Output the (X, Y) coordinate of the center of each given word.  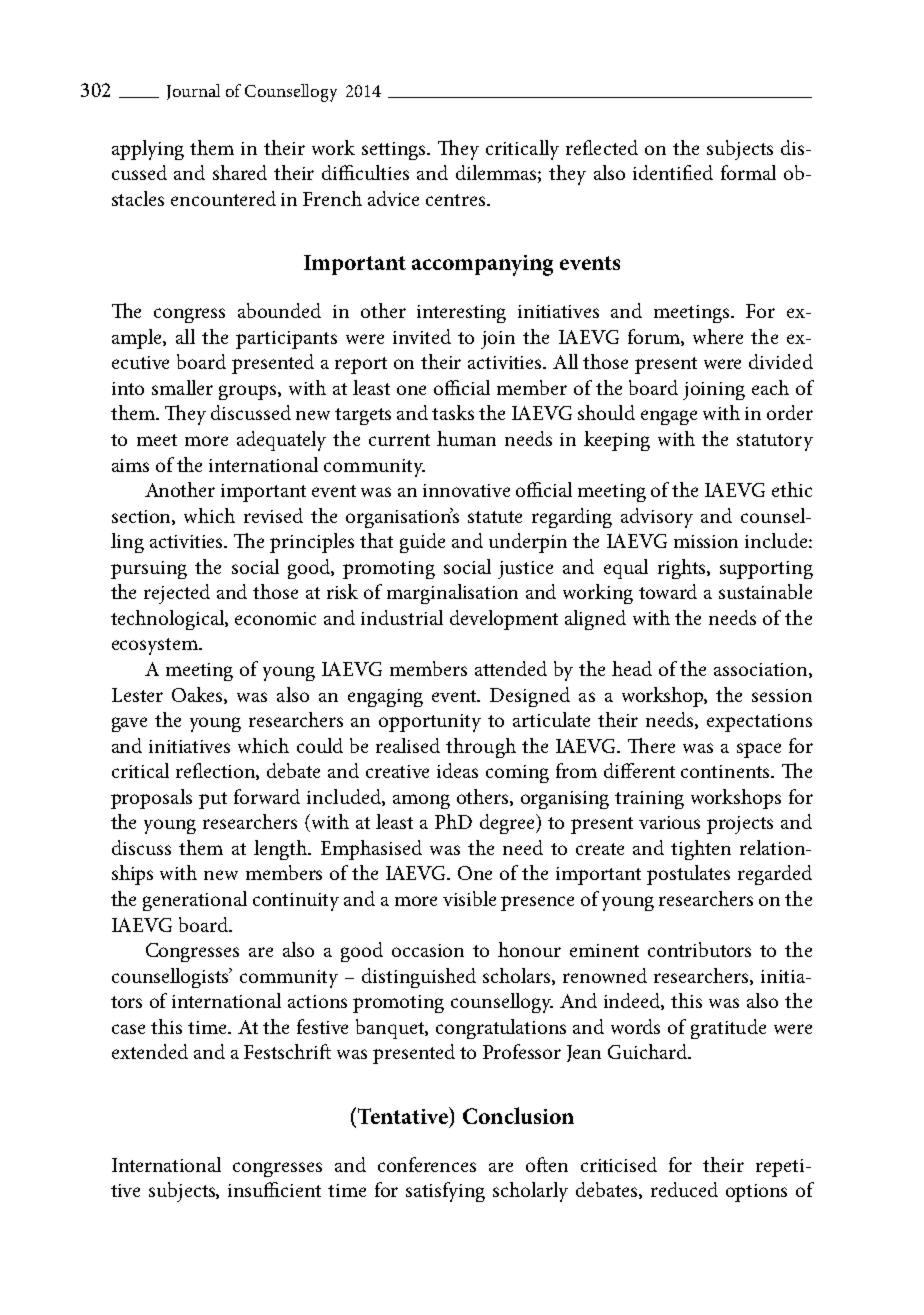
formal (748, 172)
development (504, 620)
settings (395, 151)
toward (668, 591)
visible (469, 898)
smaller (182, 387)
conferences (427, 1164)
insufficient (274, 1189)
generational (195, 901)
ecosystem (156, 646)
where (718, 336)
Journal (193, 92)
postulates (688, 875)
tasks (453, 412)
